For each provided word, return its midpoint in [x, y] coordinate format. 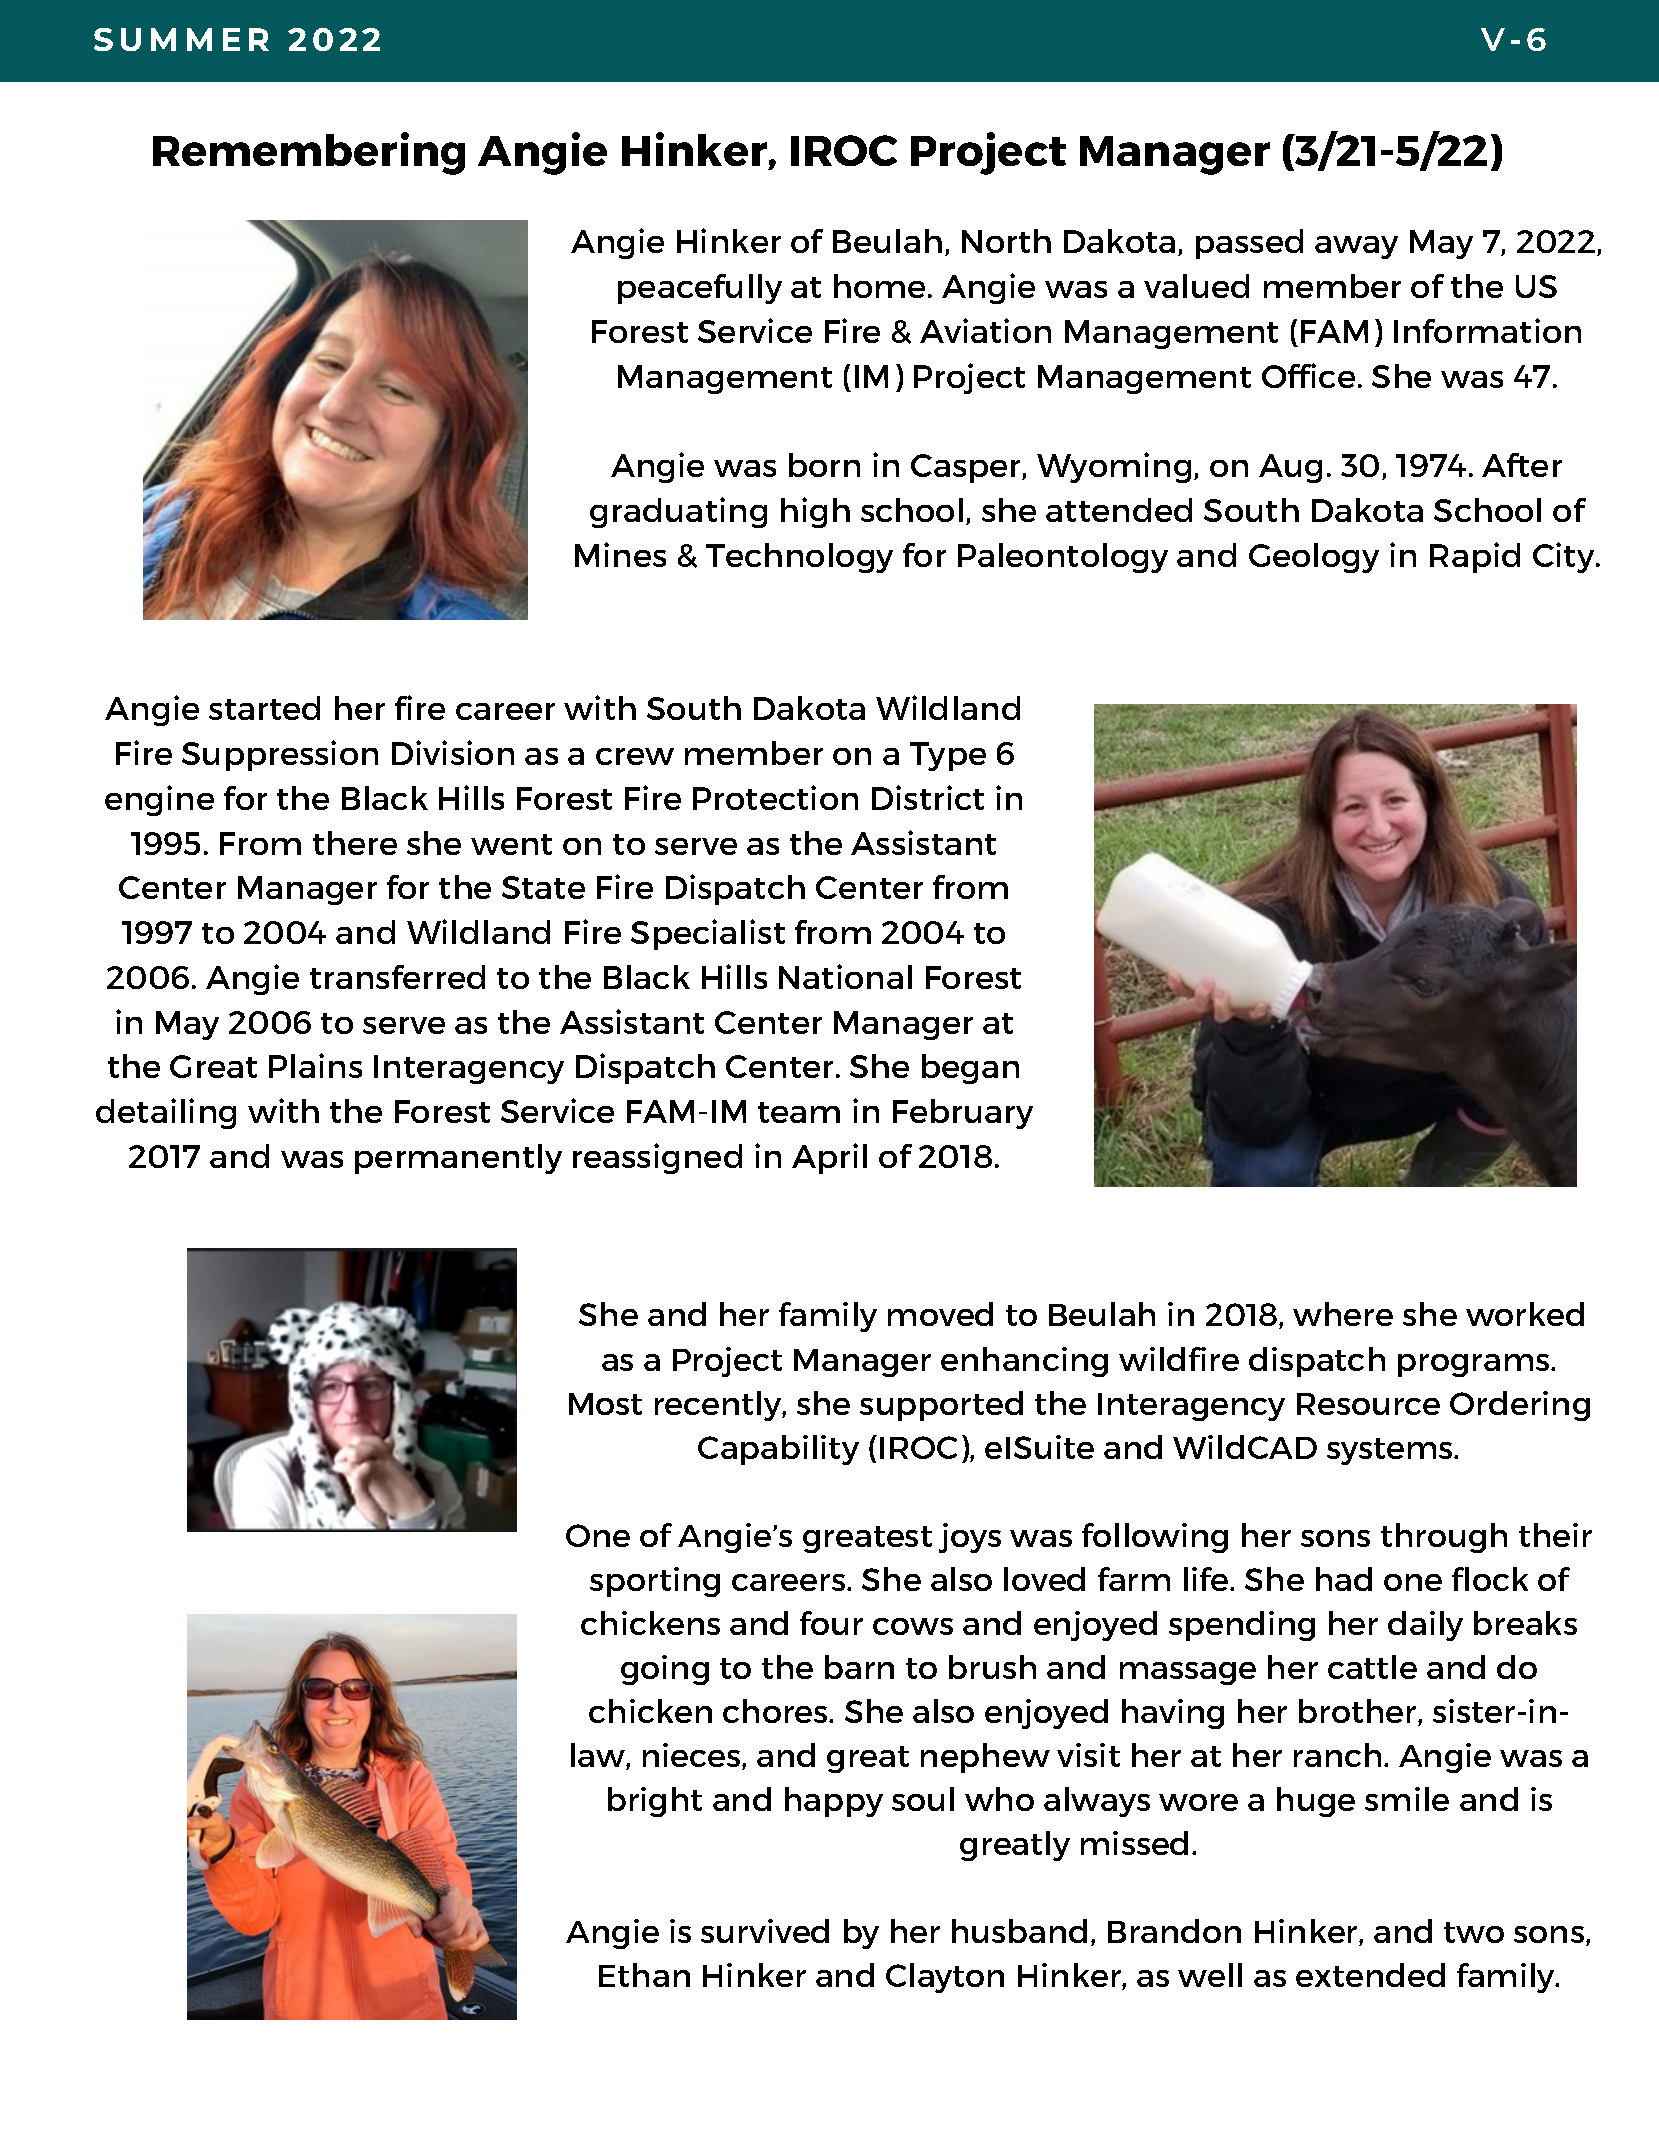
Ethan [644, 1975]
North [1006, 241]
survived [765, 1931]
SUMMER [181, 39]
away [1356, 247]
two [1474, 1932]
